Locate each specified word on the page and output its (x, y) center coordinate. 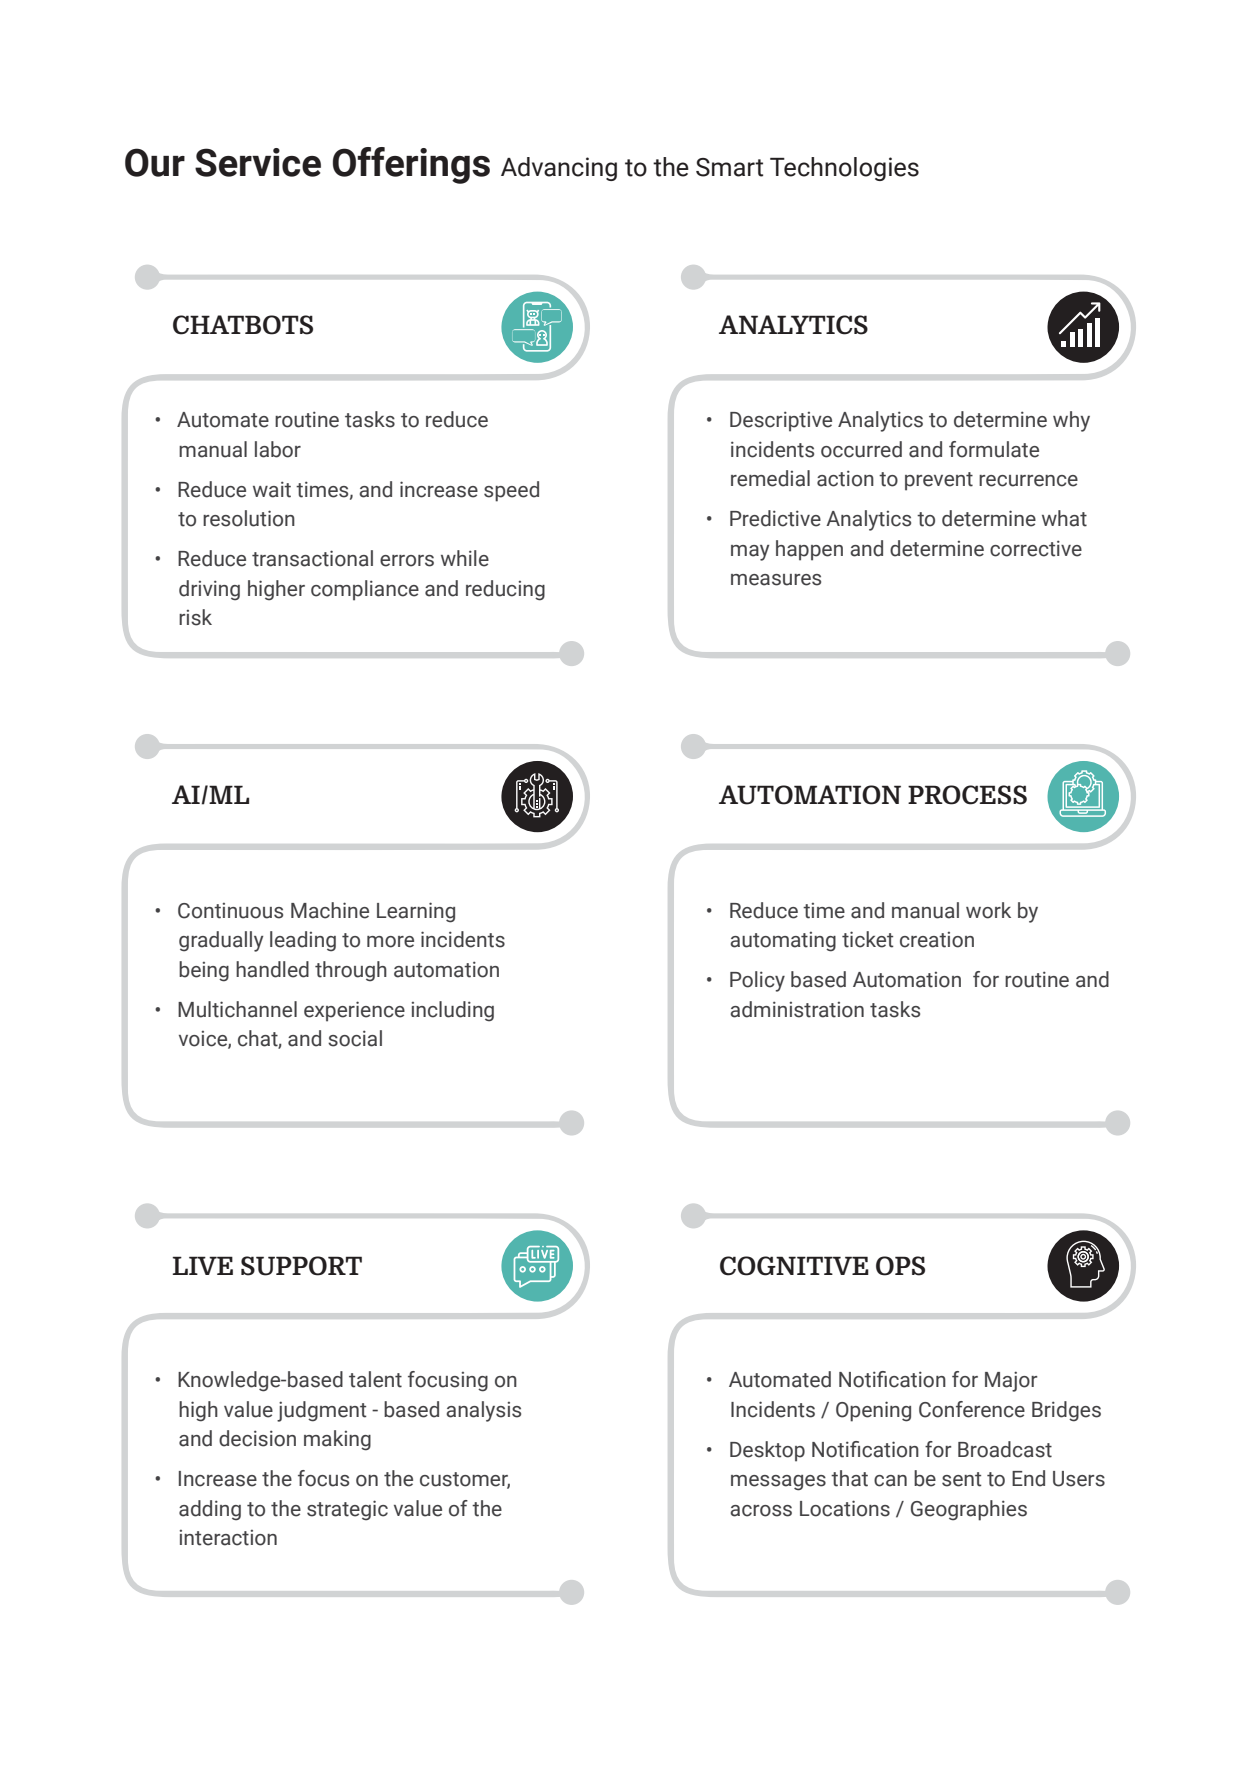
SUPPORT (301, 1266)
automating (783, 942)
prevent (939, 481)
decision (257, 1438)
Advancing (559, 169)
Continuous (230, 911)
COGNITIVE (794, 1266)
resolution (249, 518)
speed (511, 491)
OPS (900, 1266)
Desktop (767, 1451)
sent (962, 1479)
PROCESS (967, 795)
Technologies (844, 169)
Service (258, 162)
